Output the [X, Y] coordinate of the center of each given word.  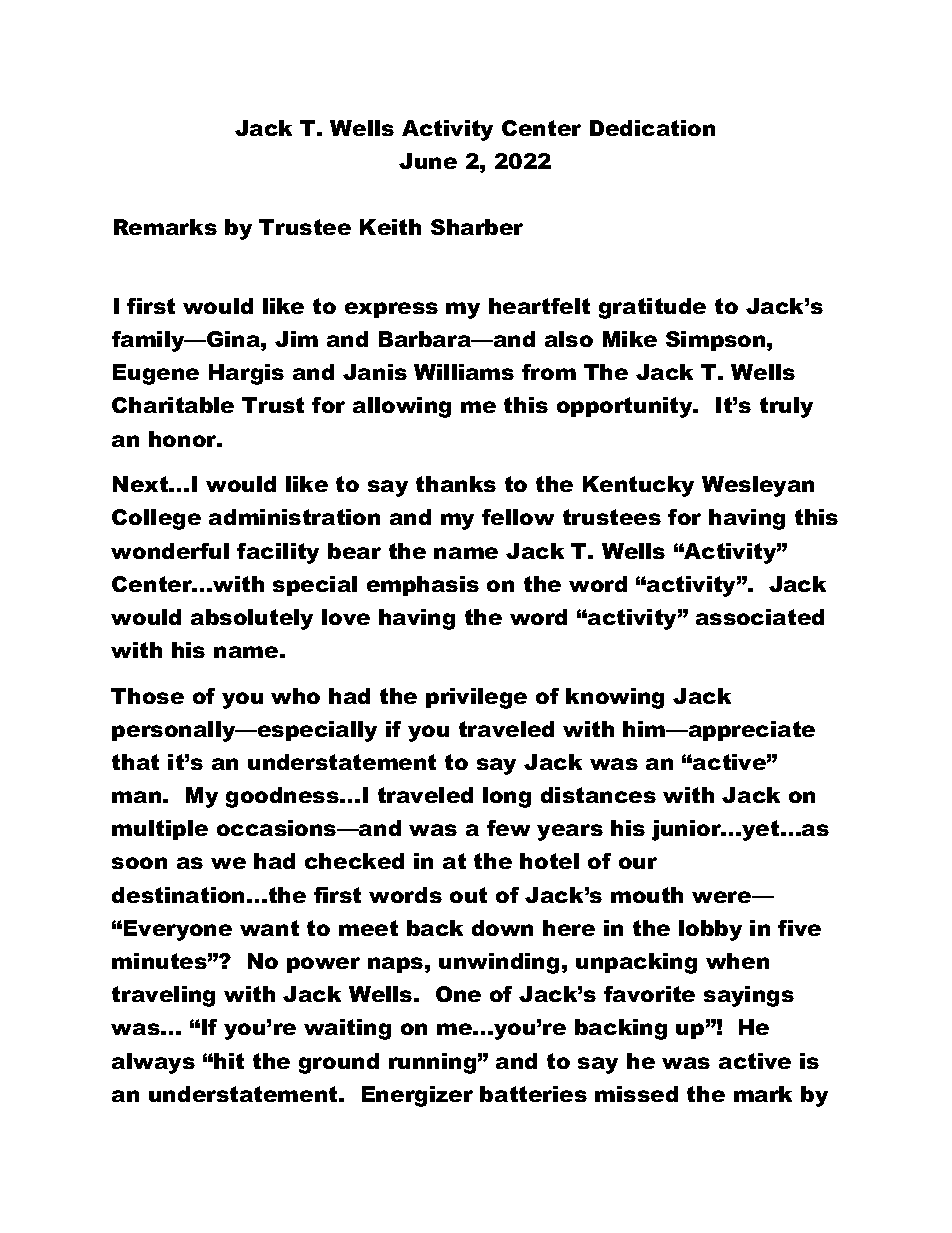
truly [786, 407]
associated [760, 617]
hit [229, 1061]
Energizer [417, 1096]
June [428, 161]
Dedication [652, 128]
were [723, 897]
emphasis [423, 586]
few [508, 828]
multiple [160, 830]
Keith [390, 227]
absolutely [252, 619]
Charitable [173, 405]
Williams [464, 372]
